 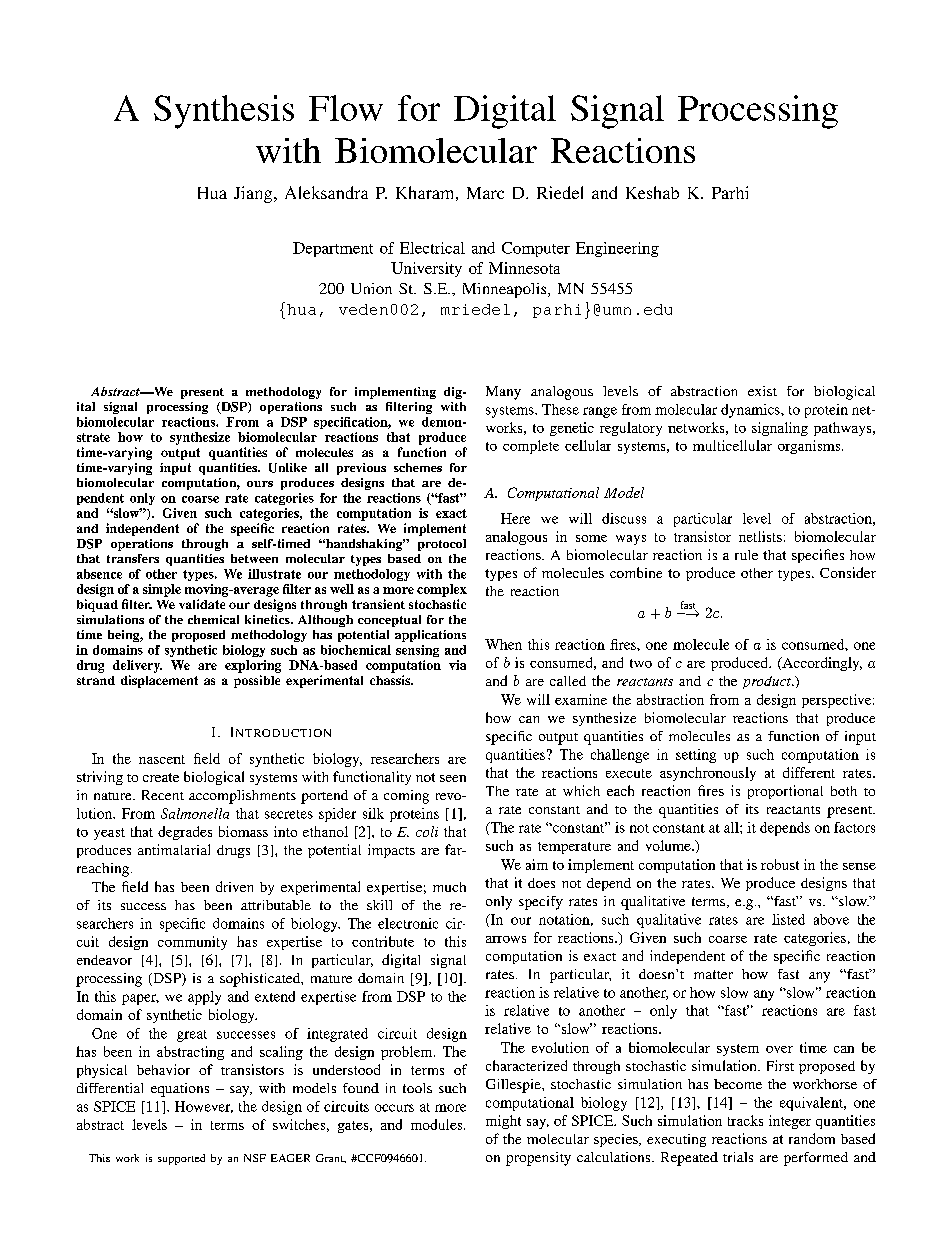 What do you see at coordinates (485, 193) in the page?
I see `Marc` at bounding box center [485, 193].
